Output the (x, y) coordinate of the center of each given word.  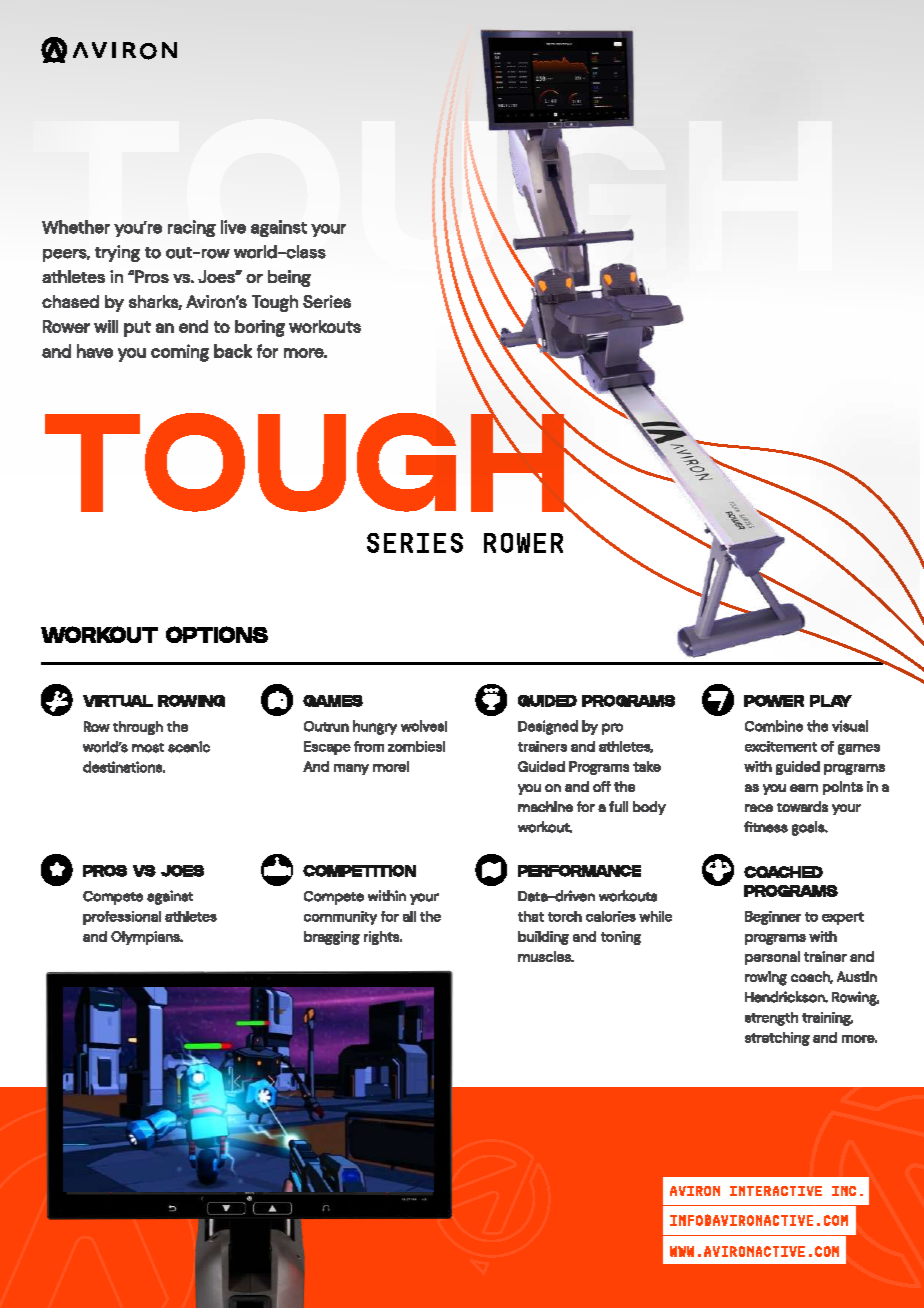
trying (117, 253)
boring (260, 328)
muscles (545, 956)
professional (122, 918)
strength (771, 1019)
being (289, 278)
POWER (774, 701)
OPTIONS (217, 634)
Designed (548, 727)
